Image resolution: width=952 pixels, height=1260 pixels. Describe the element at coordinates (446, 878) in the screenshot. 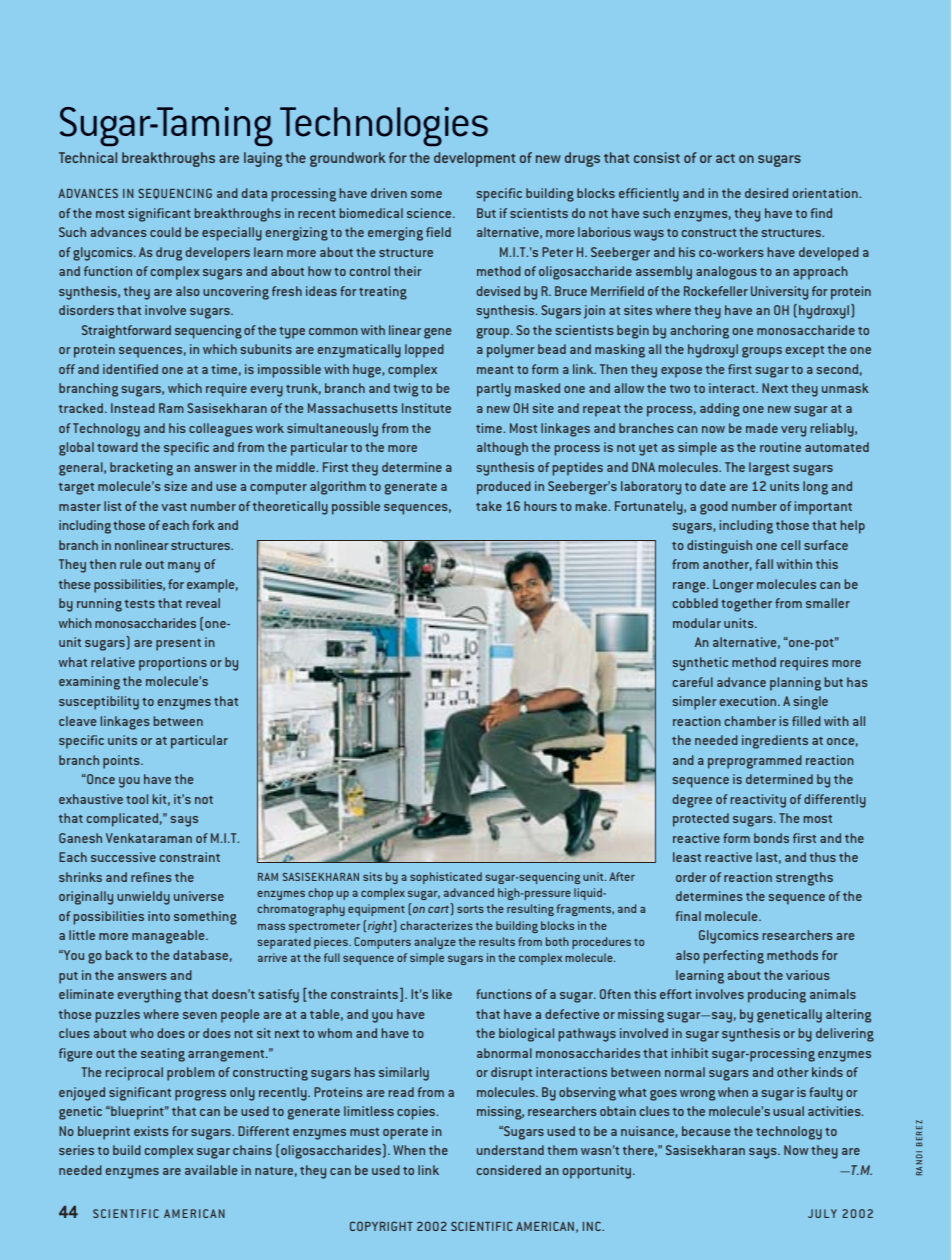

I see `sophisticated` at that location.
